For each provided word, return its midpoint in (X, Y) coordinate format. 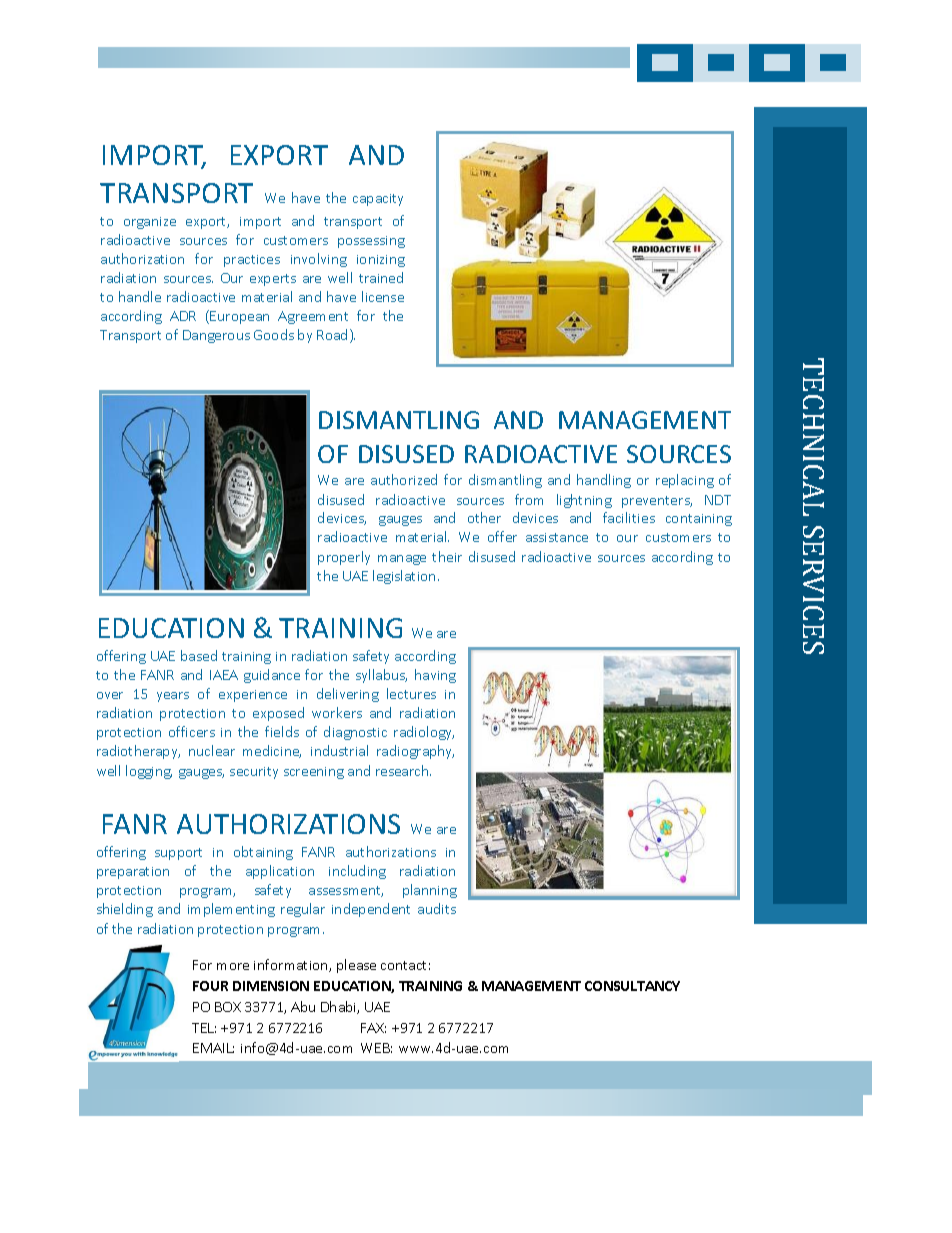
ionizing (381, 261)
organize (150, 223)
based (199, 655)
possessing (371, 242)
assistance (557, 537)
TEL (204, 1028)
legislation (404, 577)
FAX (373, 1028)
